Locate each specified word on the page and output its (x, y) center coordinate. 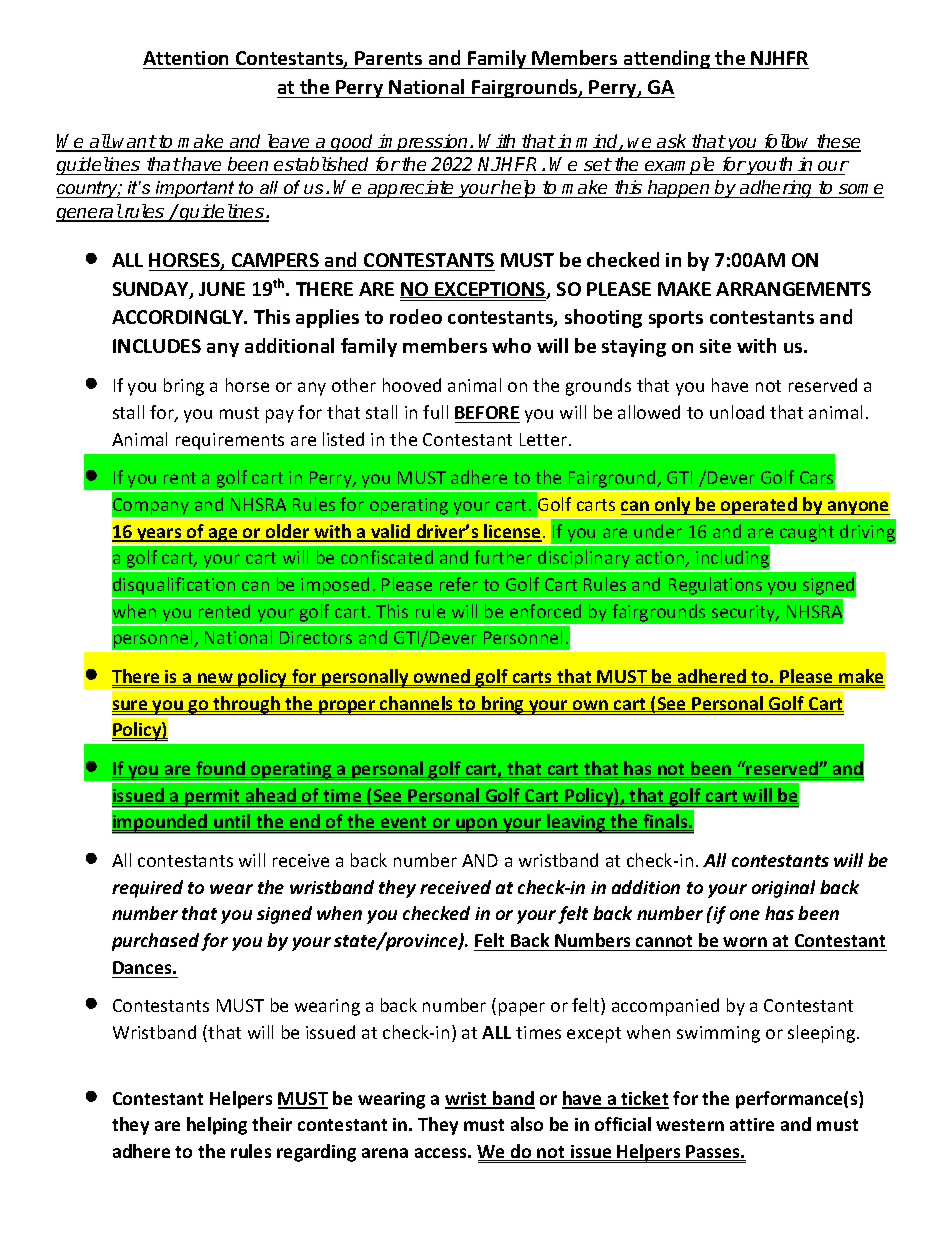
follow (788, 142)
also (527, 1124)
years (159, 535)
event (404, 823)
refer (459, 584)
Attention (185, 58)
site (715, 346)
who (511, 345)
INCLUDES (157, 346)
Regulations (715, 587)
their (272, 1124)
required (147, 889)
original (783, 889)
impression (423, 143)
